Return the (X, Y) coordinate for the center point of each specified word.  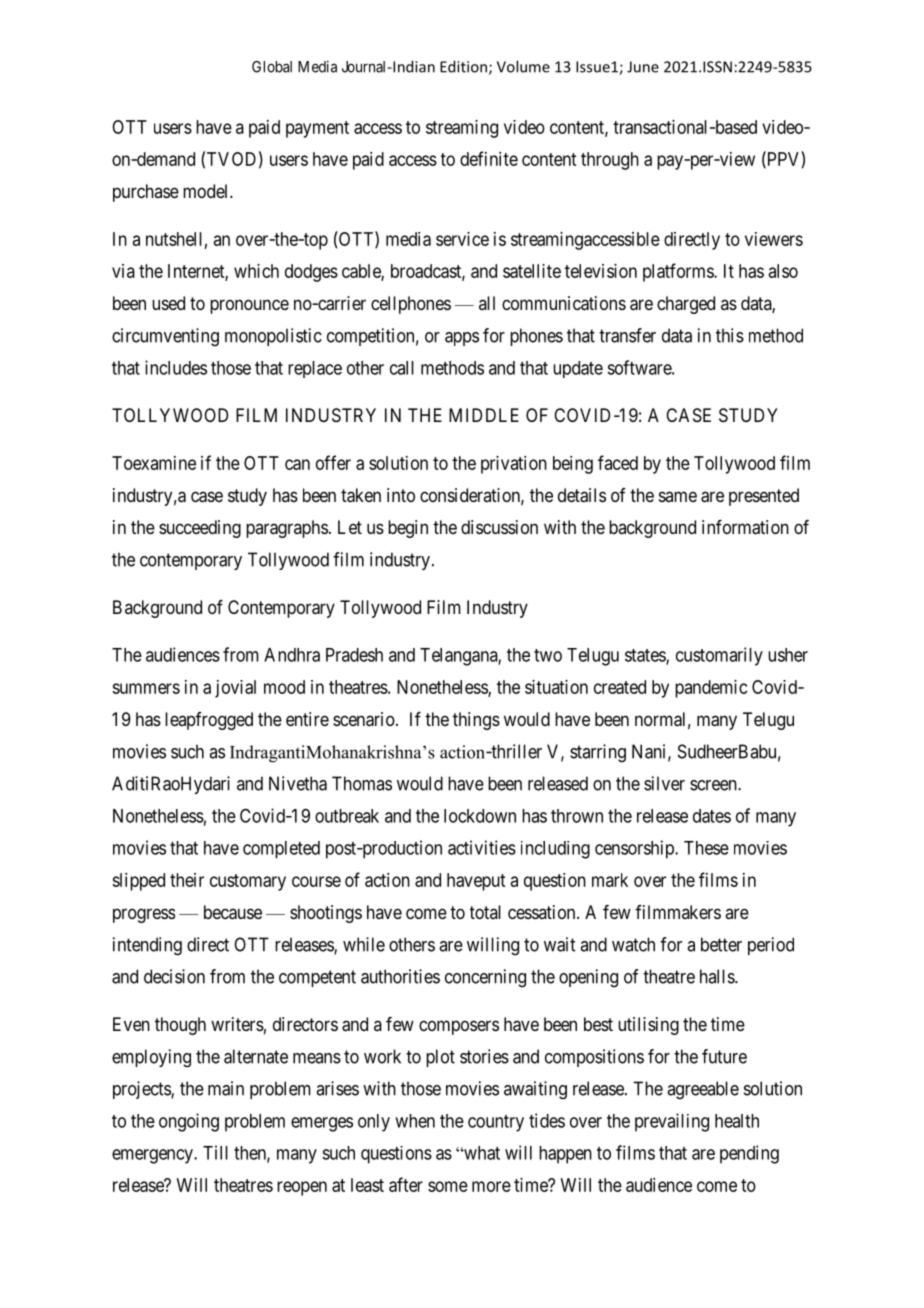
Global (272, 67)
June (643, 67)
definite (489, 158)
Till (215, 1152)
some (448, 1186)
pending (749, 1154)
